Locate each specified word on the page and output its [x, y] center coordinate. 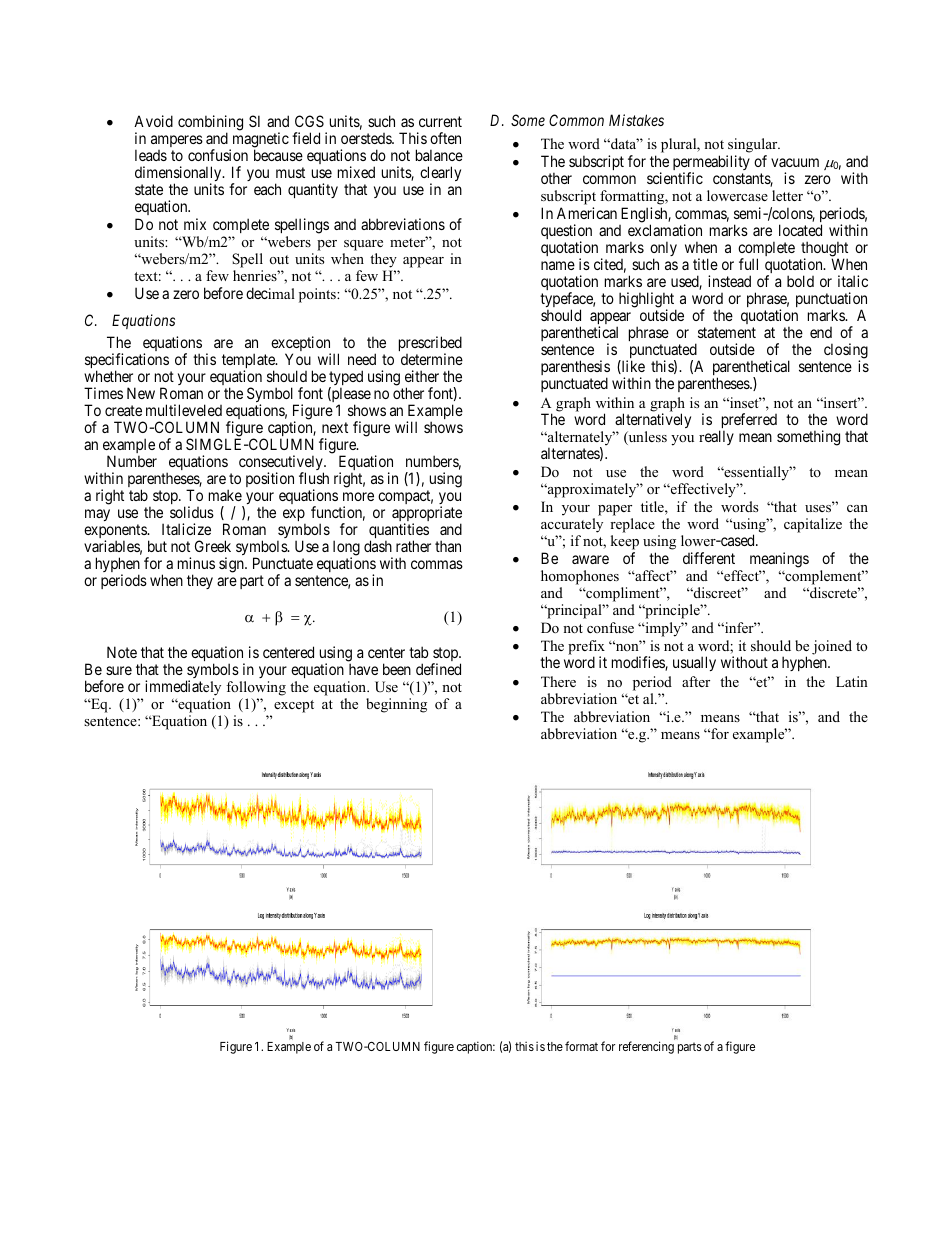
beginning [396, 705]
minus [196, 563]
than [448, 546]
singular [754, 145]
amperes [177, 141]
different [709, 558]
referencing [646, 1047]
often [445, 138]
